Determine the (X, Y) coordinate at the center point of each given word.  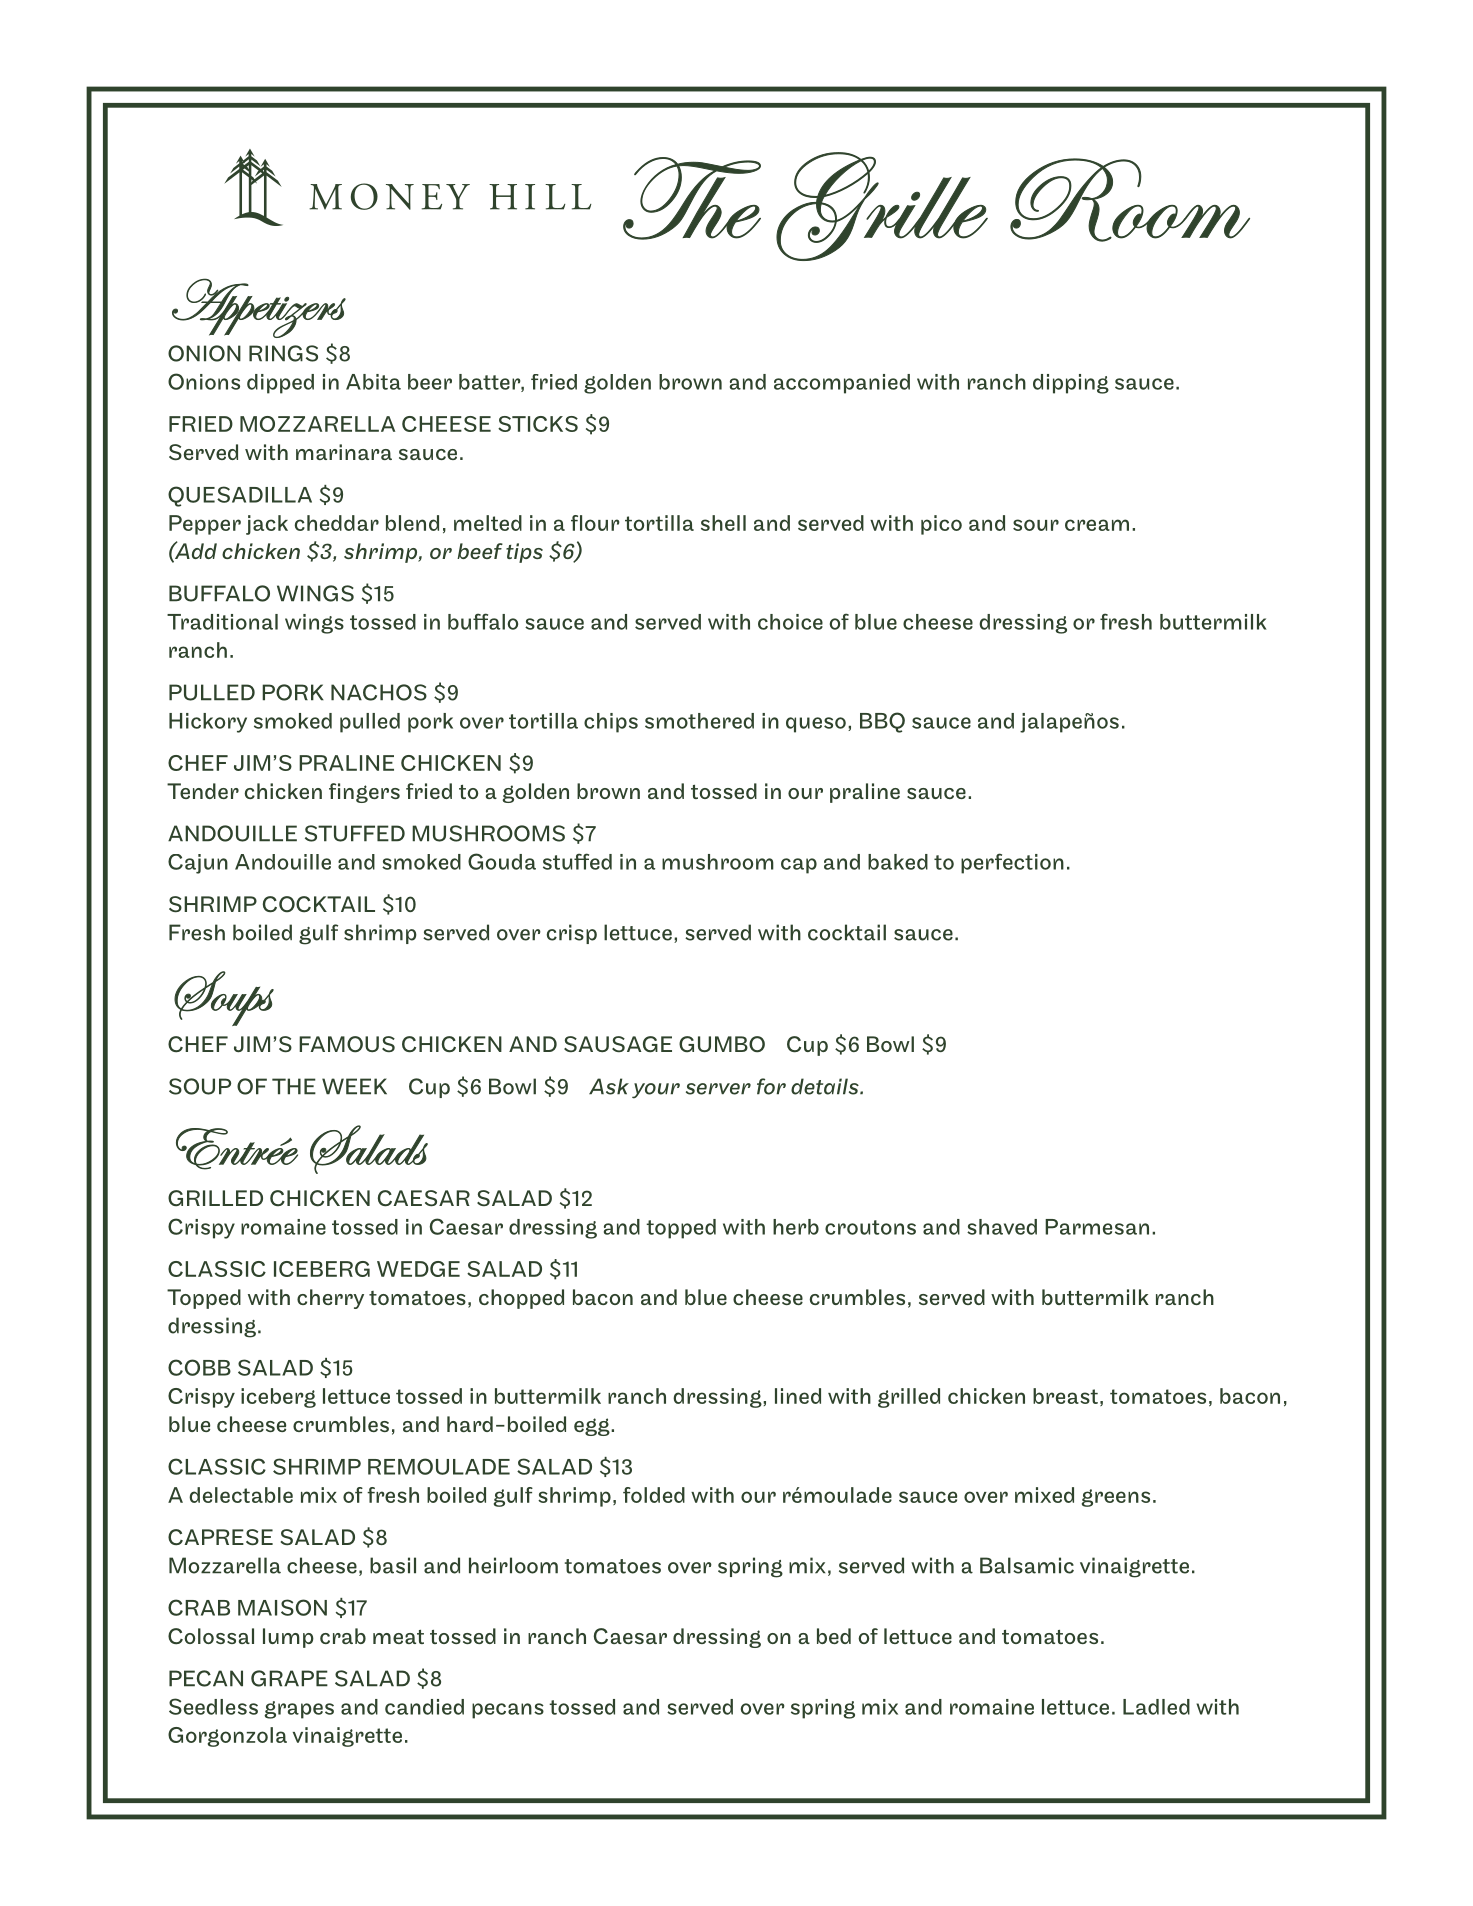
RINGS (283, 353)
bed (834, 1636)
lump (288, 1638)
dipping (1071, 384)
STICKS (538, 424)
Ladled (1156, 1707)
